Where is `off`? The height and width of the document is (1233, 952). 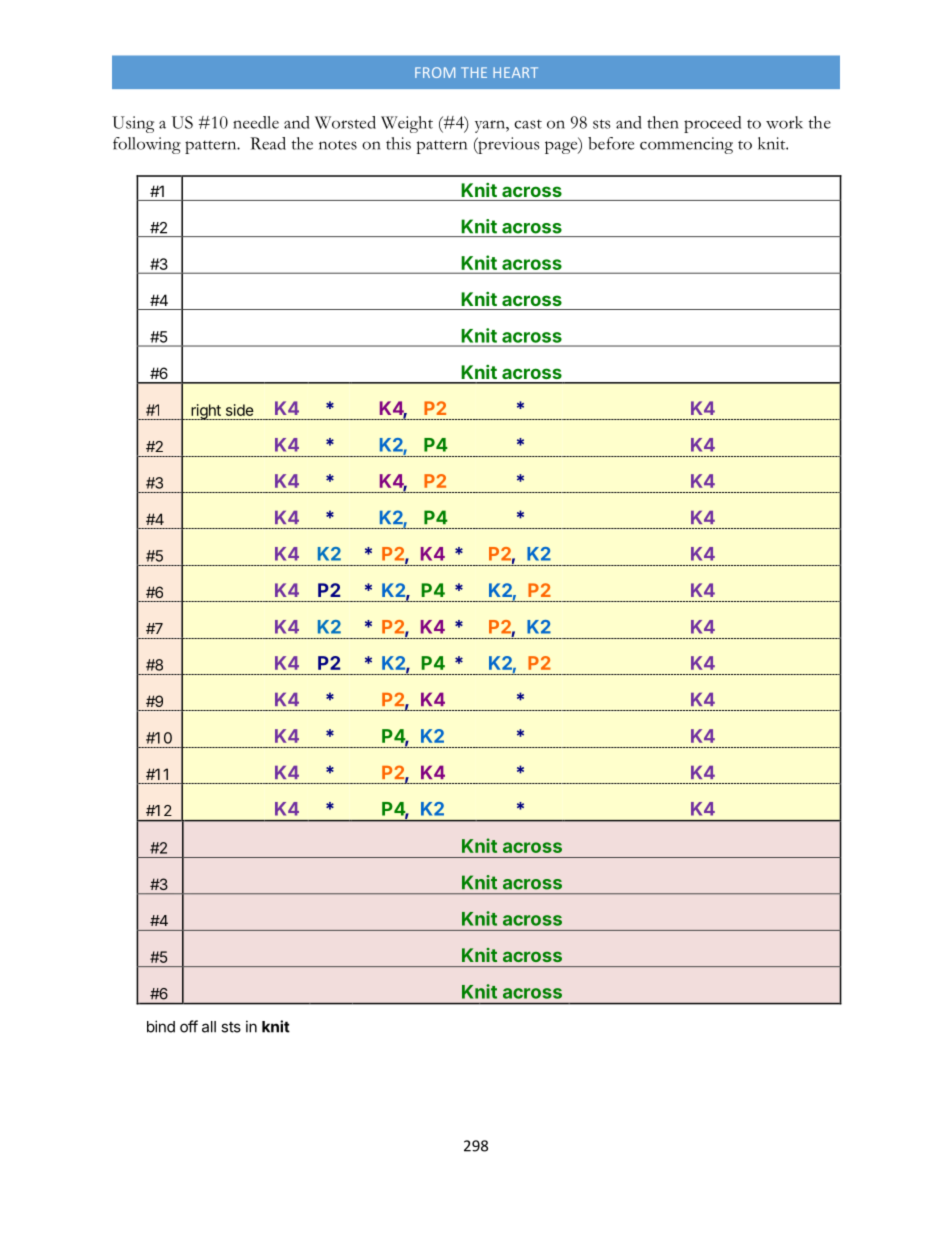 off is located at coordinates (189, 1026).
